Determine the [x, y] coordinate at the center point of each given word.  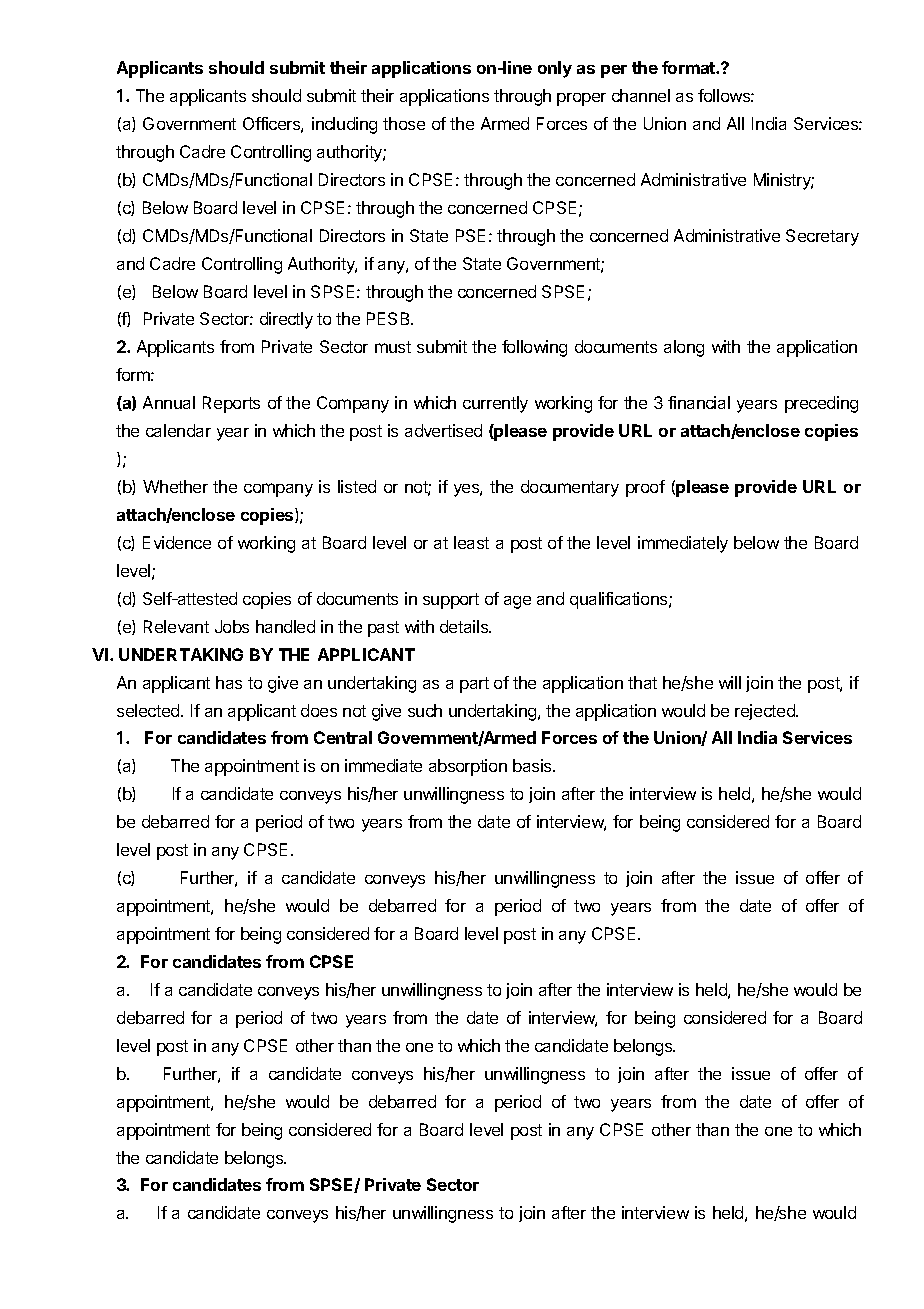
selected [149, 710]
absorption [468, 767]
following [534, 348]
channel [641, 95]
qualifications [620, 600]
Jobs [232, 626]
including [344, 125]
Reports [231, 404]
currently [495, 404]
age [517, 602]
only [555, 69]
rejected [766, 712]
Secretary [822, 237]
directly [286, 320]
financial [699, 402]
